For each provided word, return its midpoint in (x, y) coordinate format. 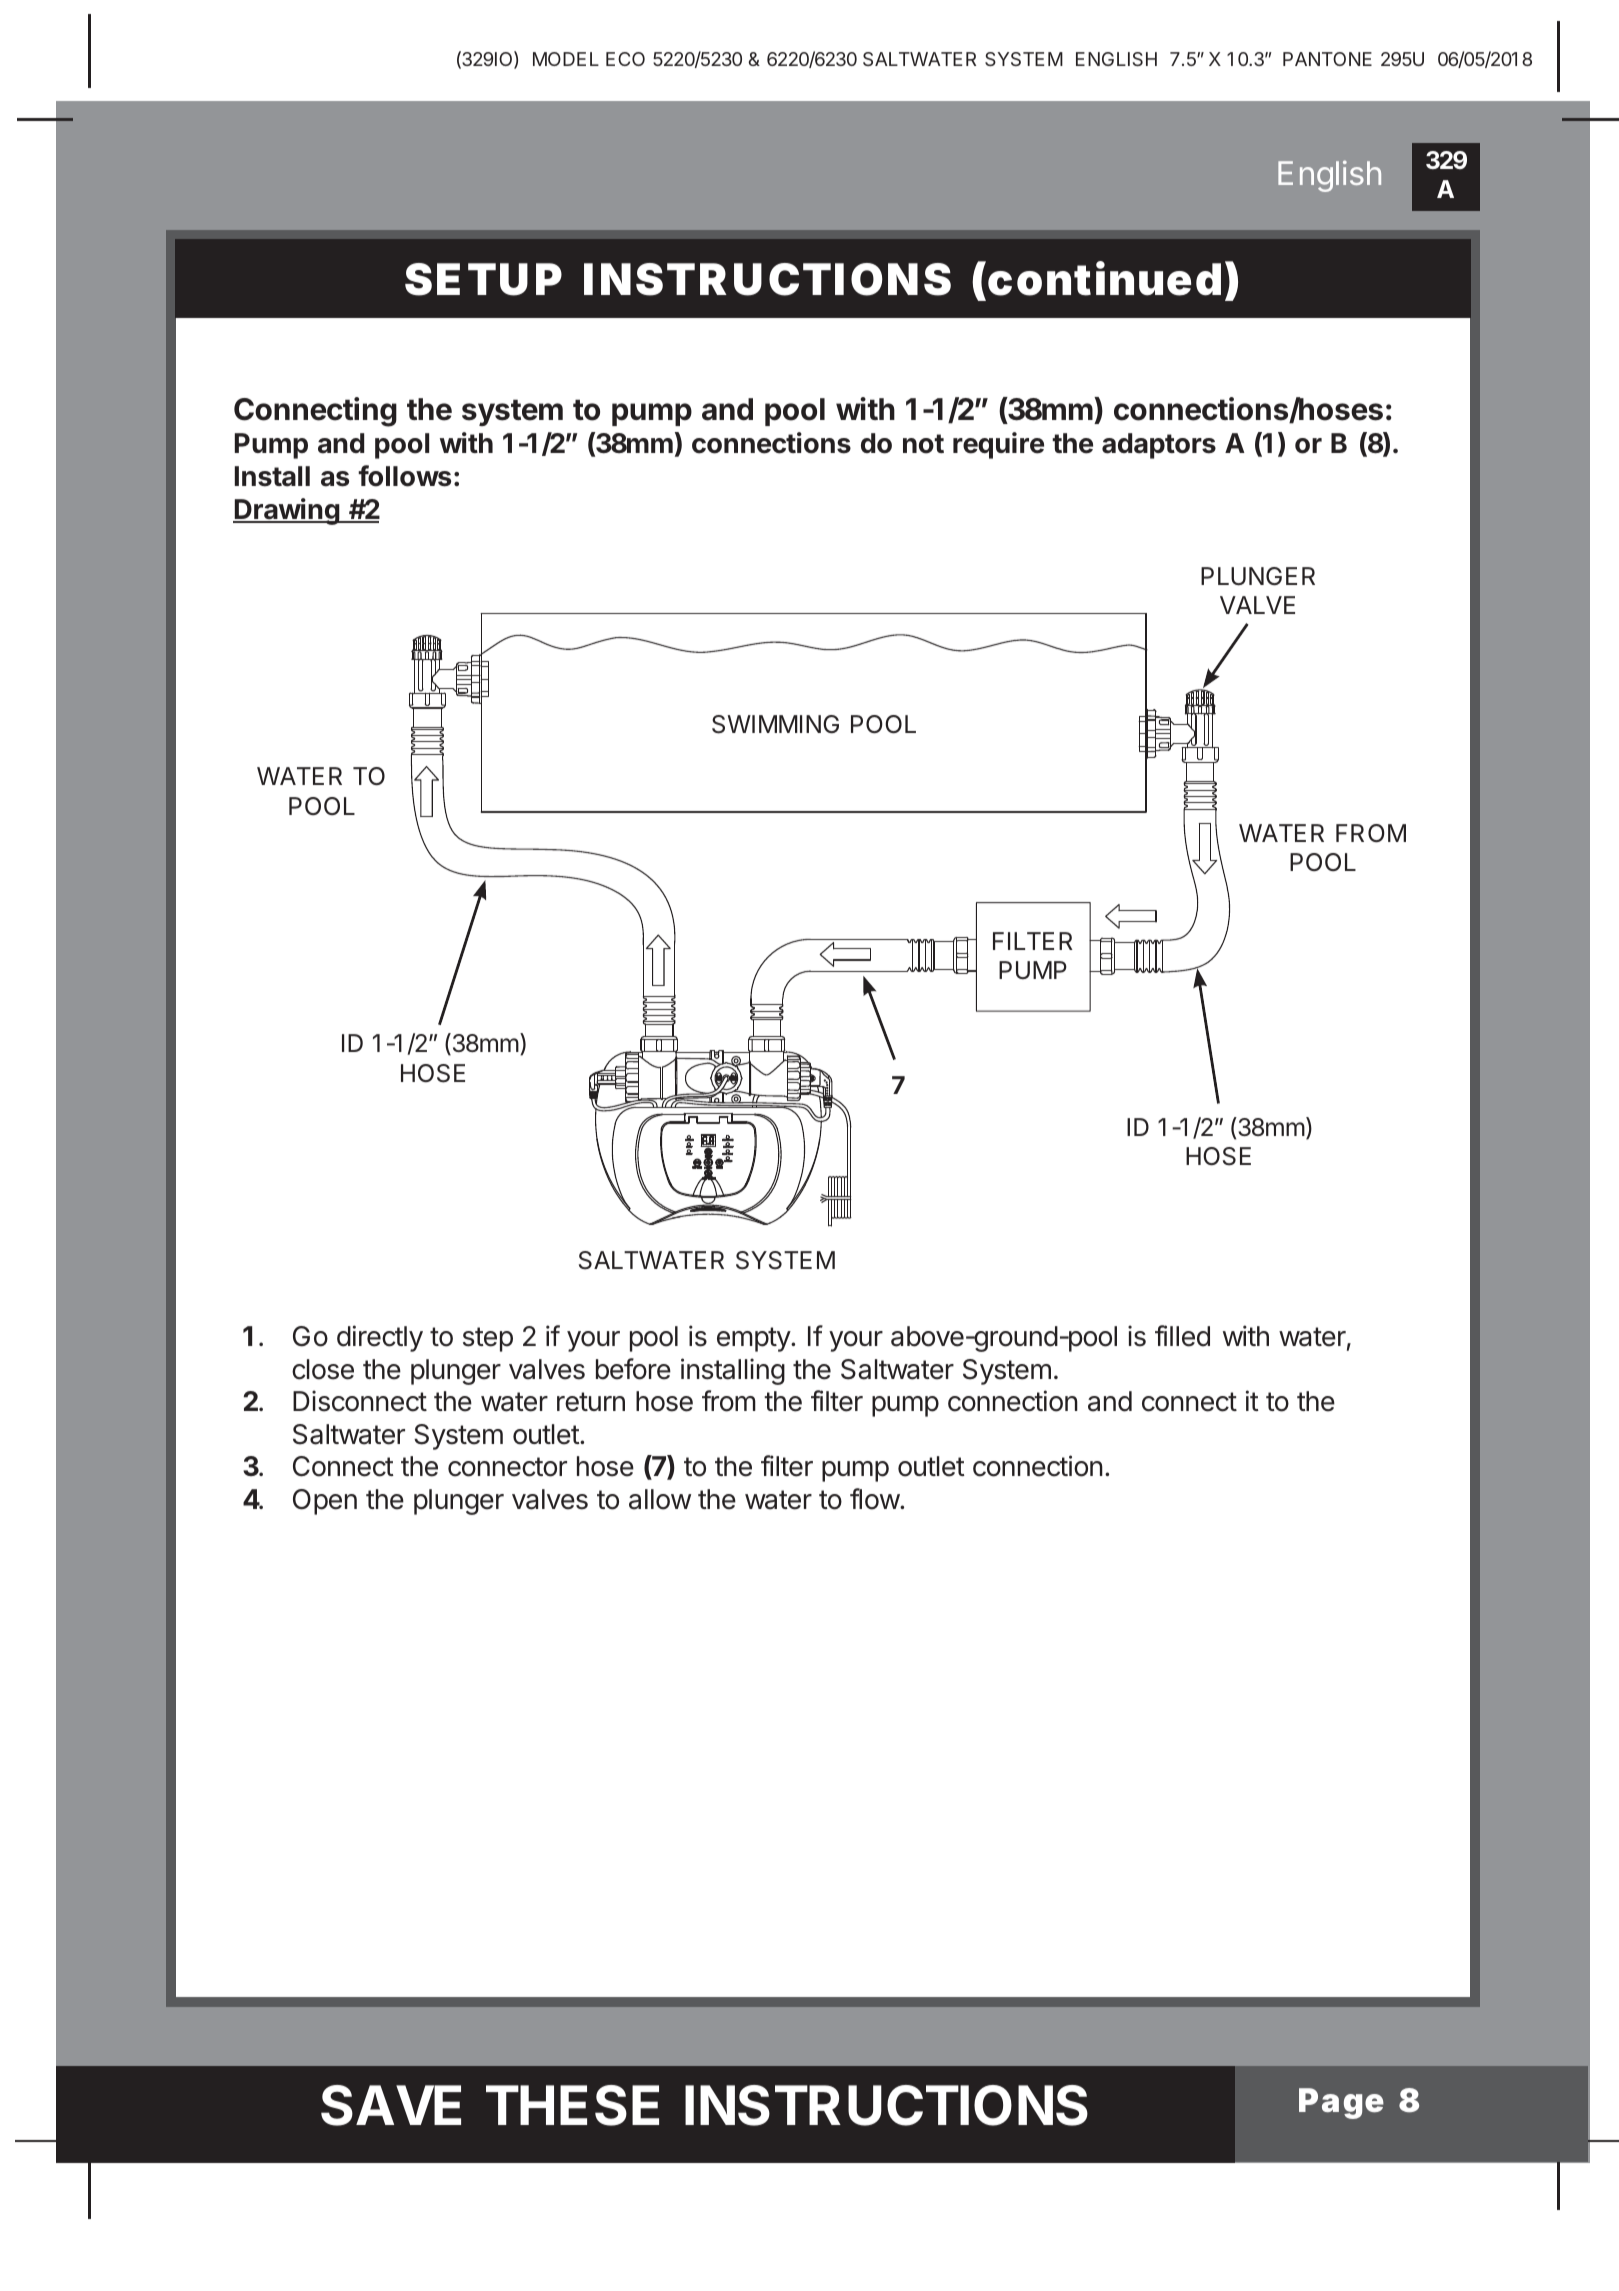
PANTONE (1327, 59)
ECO (625, 59)
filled (1182, 1336)
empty (754, 1339)
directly (380, 1338)
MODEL (566, 59)
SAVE (391, 2105)
